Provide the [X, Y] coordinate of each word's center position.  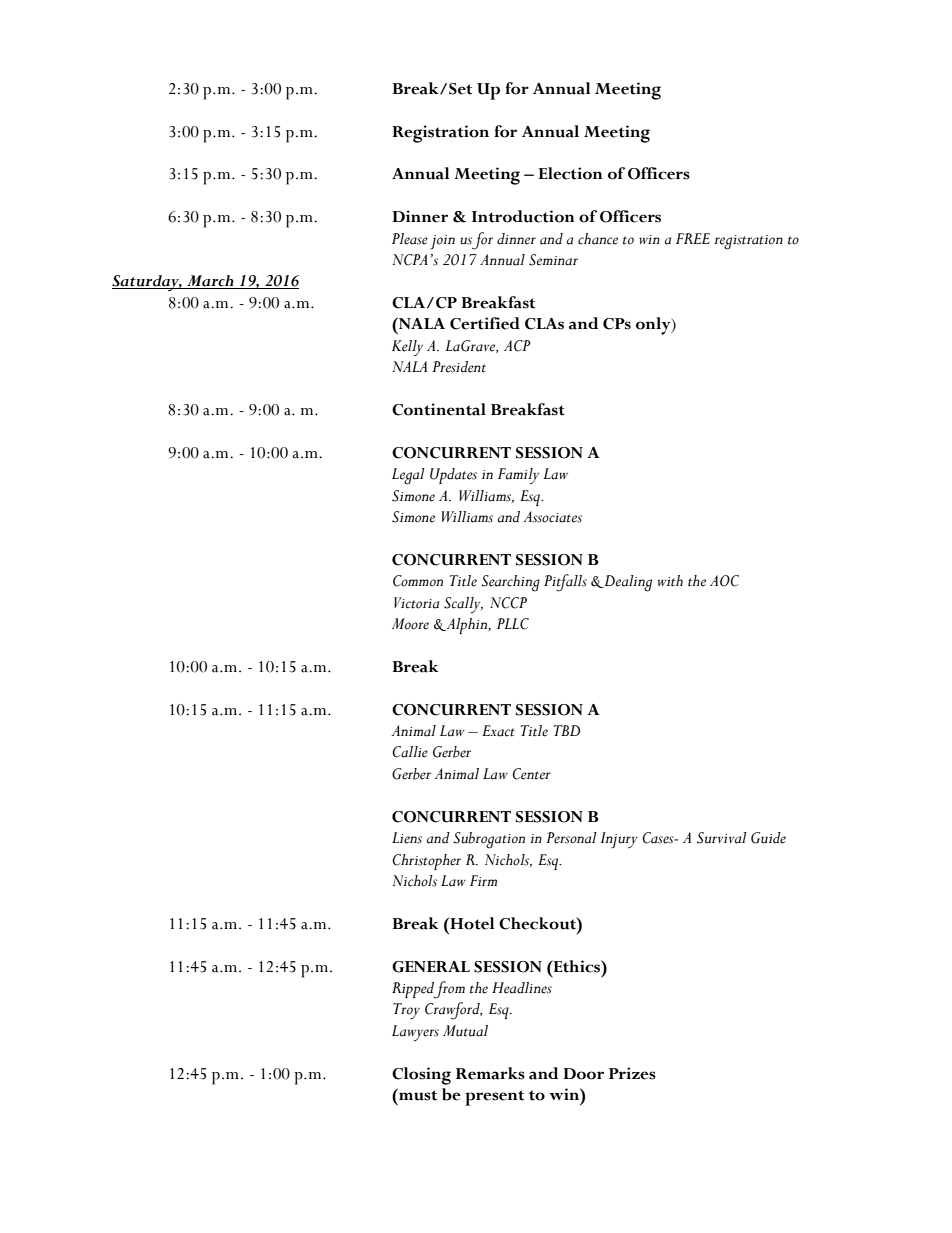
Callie [410, 752]
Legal [408, 476]
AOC [724, 581]
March [210, 282]
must [417, 1094]
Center [531, 774]
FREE [693, 238]
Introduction [523, 216]
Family [518, 476]
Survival [722, 838]
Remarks [490, 1073]
